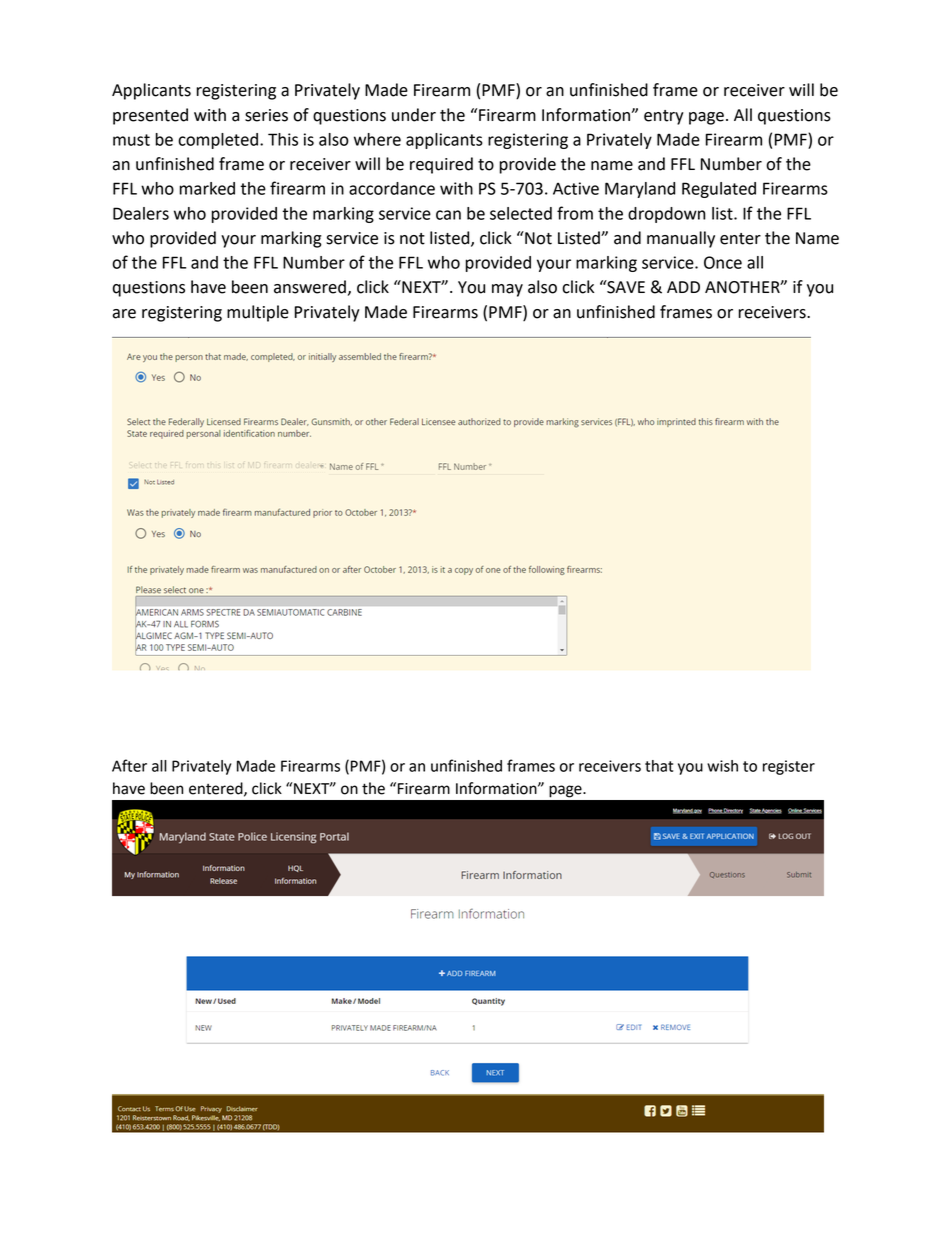 The height and width of the image is (1233, 952). Describe the element at coordinates (414, 115) in the image. I see `under` at that location.
